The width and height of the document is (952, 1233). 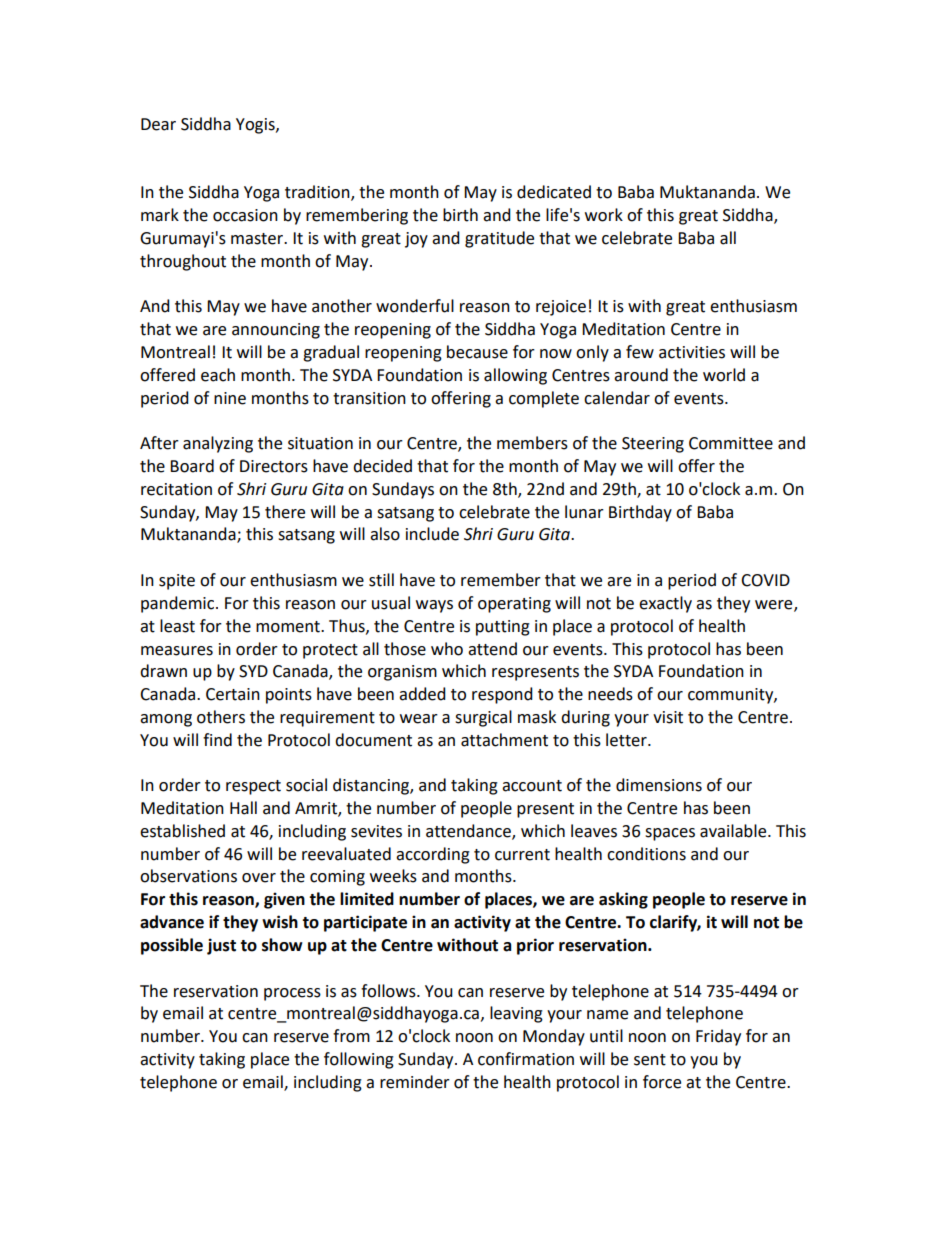 I want to click on analyzing, so click(x=218, y=444).
